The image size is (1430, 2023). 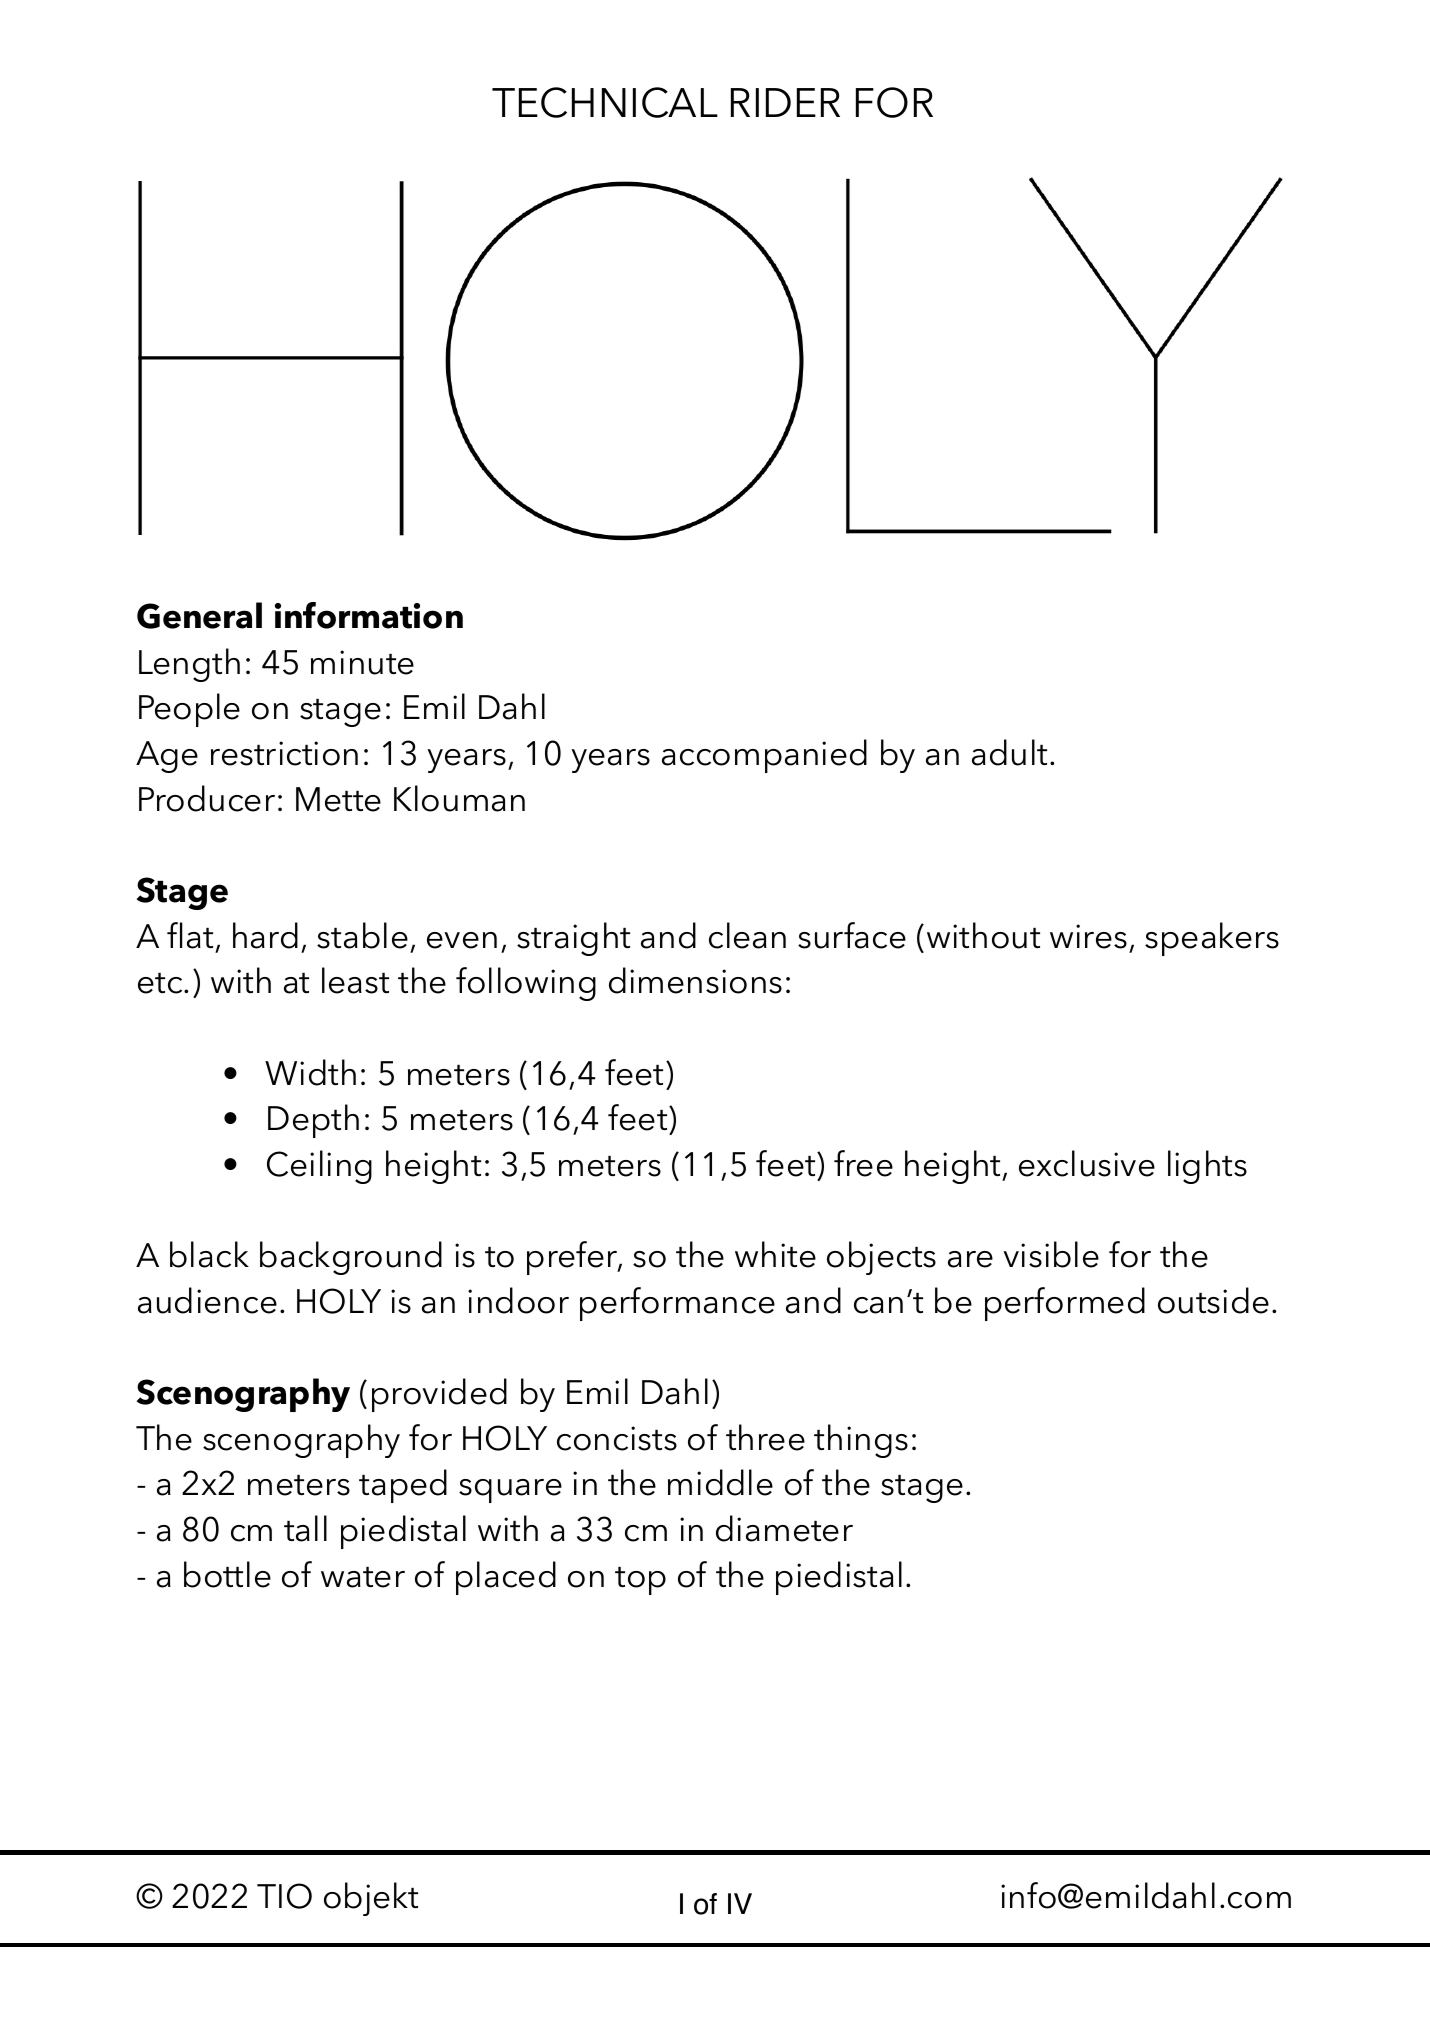 What do you see at coordinates (785, 102) in the screenshot?
I see `RIDER` at bounding box center [785, 102].
